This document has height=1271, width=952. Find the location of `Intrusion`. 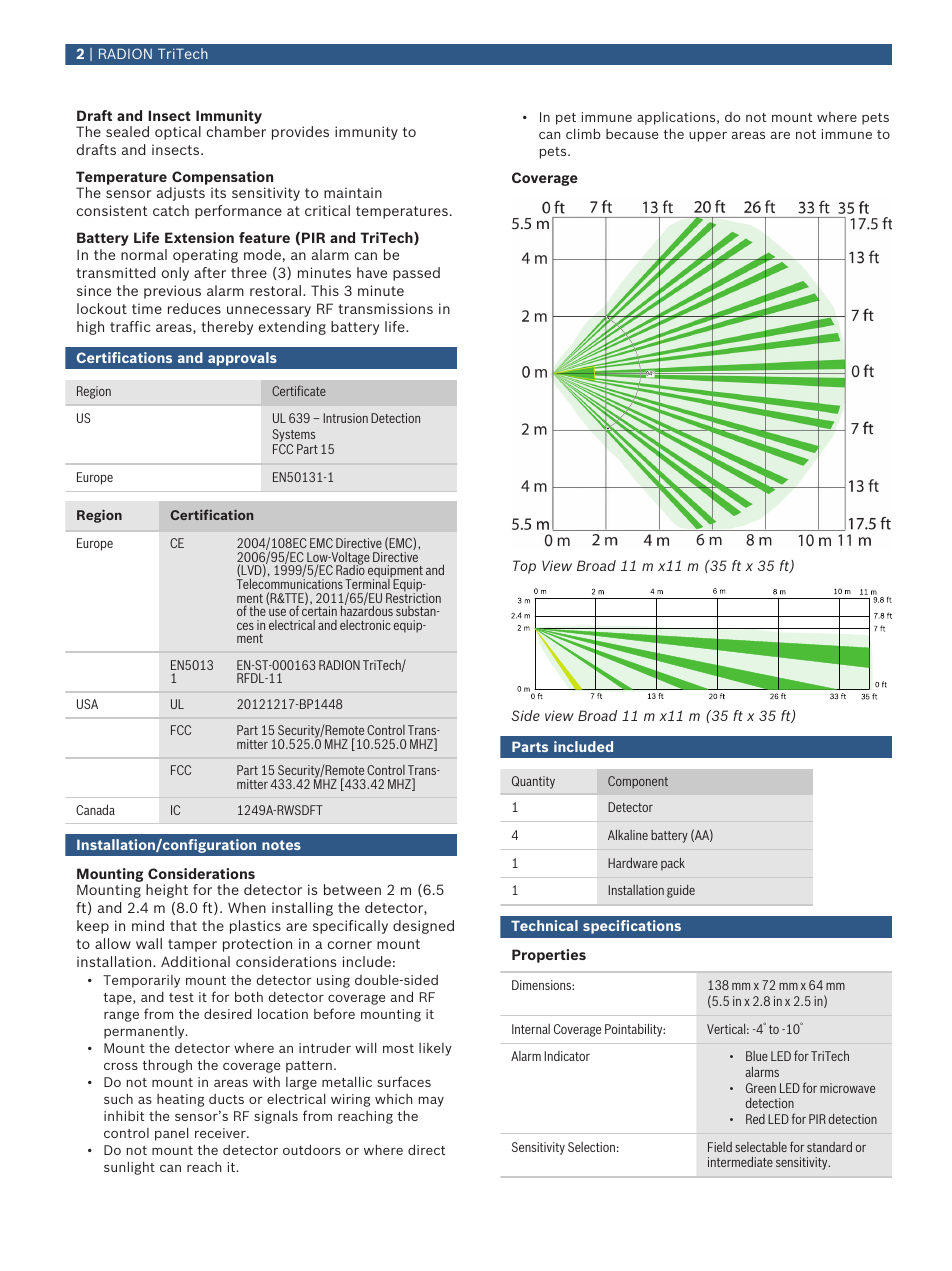

Intrusion is located at coordinates (346, 418).
